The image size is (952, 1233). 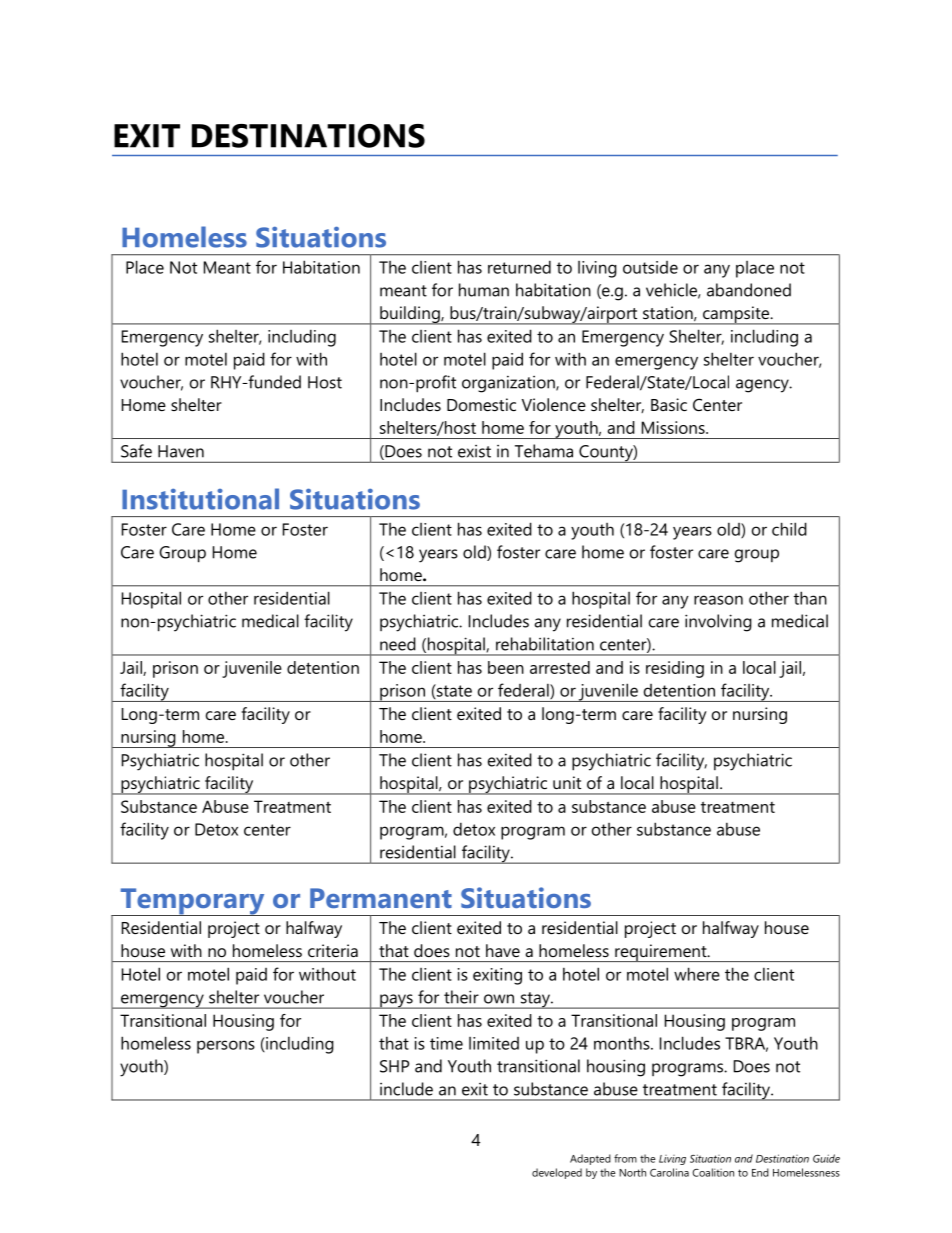 I want to click on involving, so click(x=718, y=623).
